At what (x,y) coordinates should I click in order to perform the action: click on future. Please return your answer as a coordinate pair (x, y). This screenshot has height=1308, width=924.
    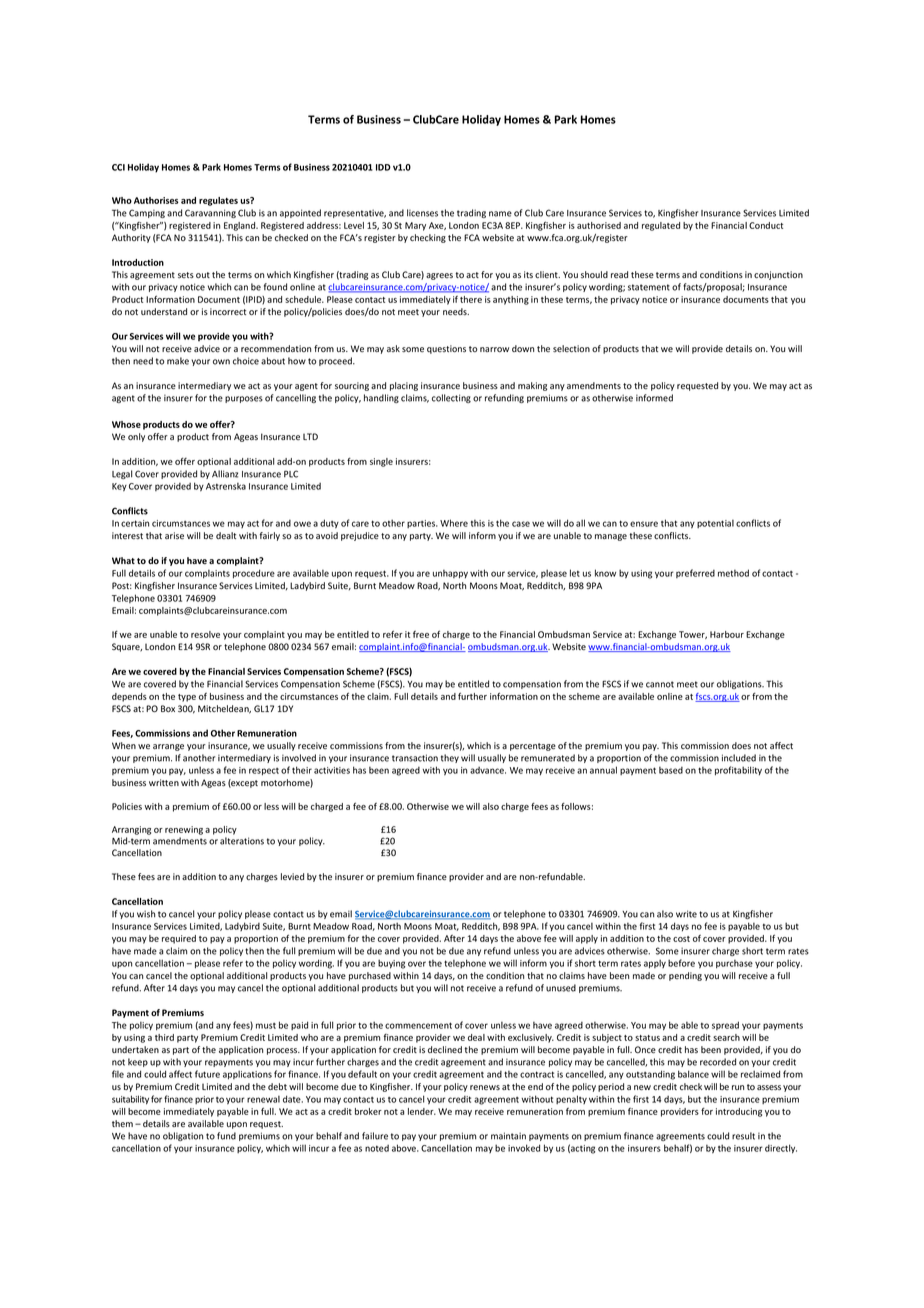
    Looking at the image, I should click on (207, 1074).
